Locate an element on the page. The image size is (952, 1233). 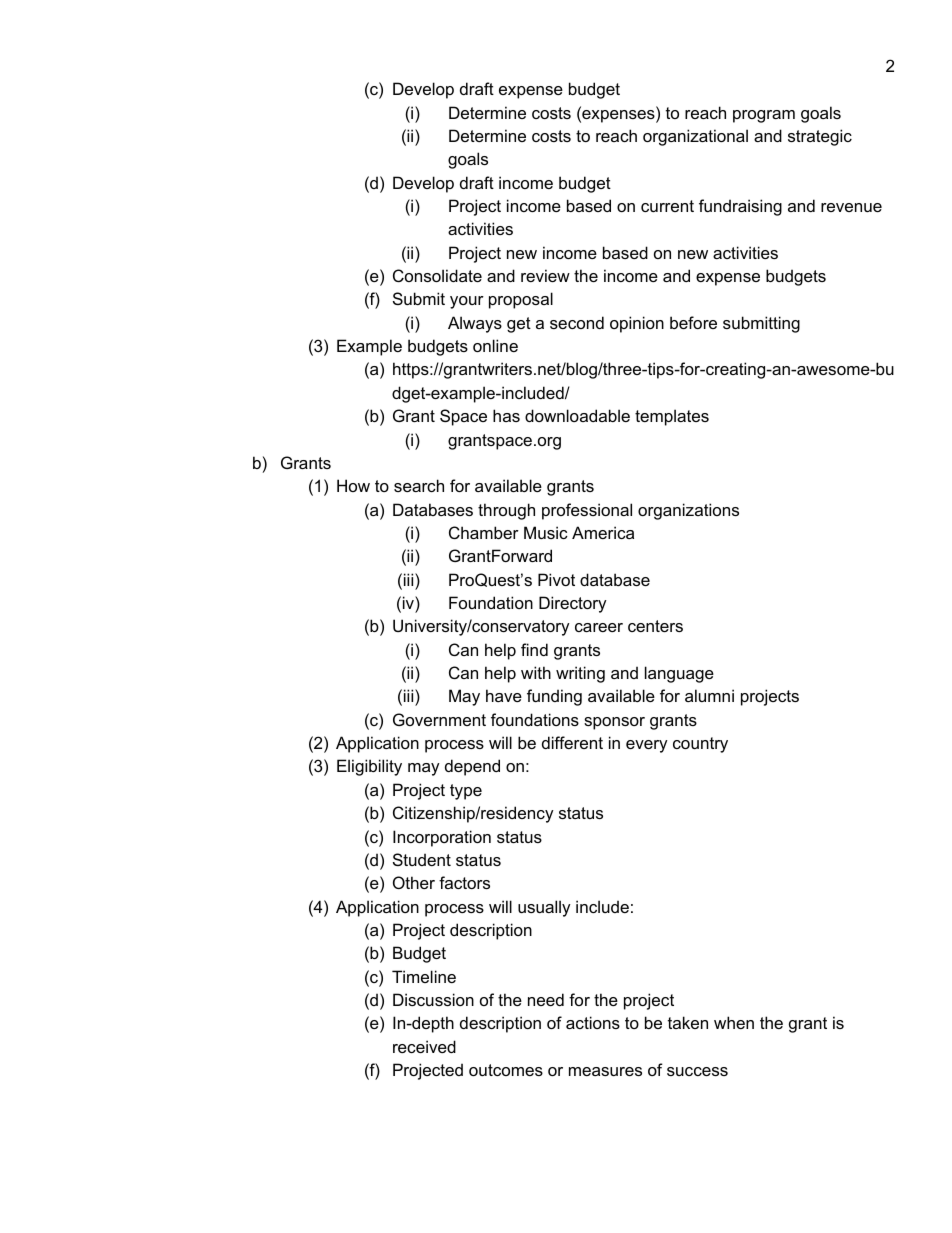
Directory is located at coordinates (573, 604).
